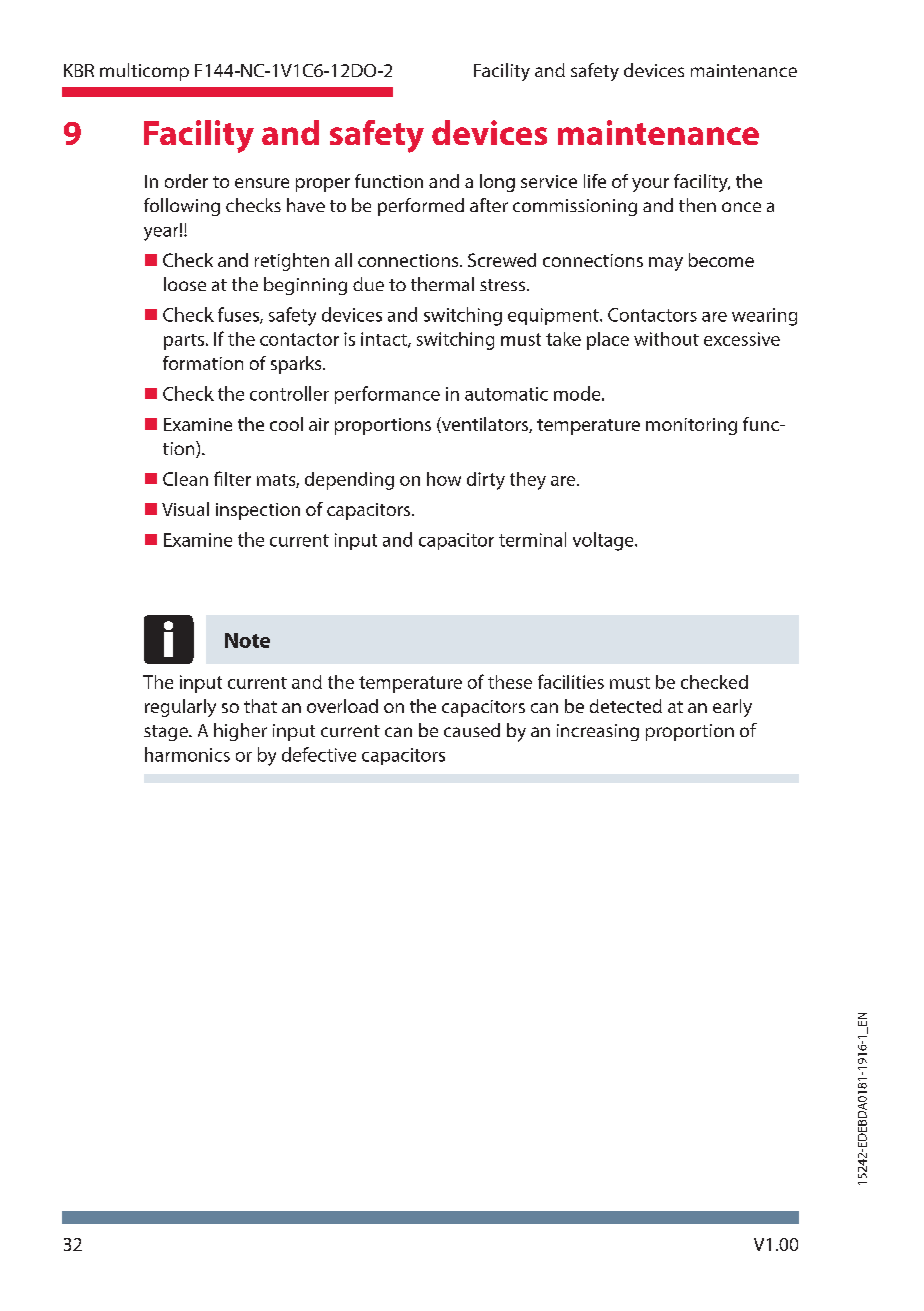 The width and height of the screenshot is (924, 1311). What do you see at coordinates (497, 183) in the screenshot?
I see `long` at bounding box center [497, 183].
